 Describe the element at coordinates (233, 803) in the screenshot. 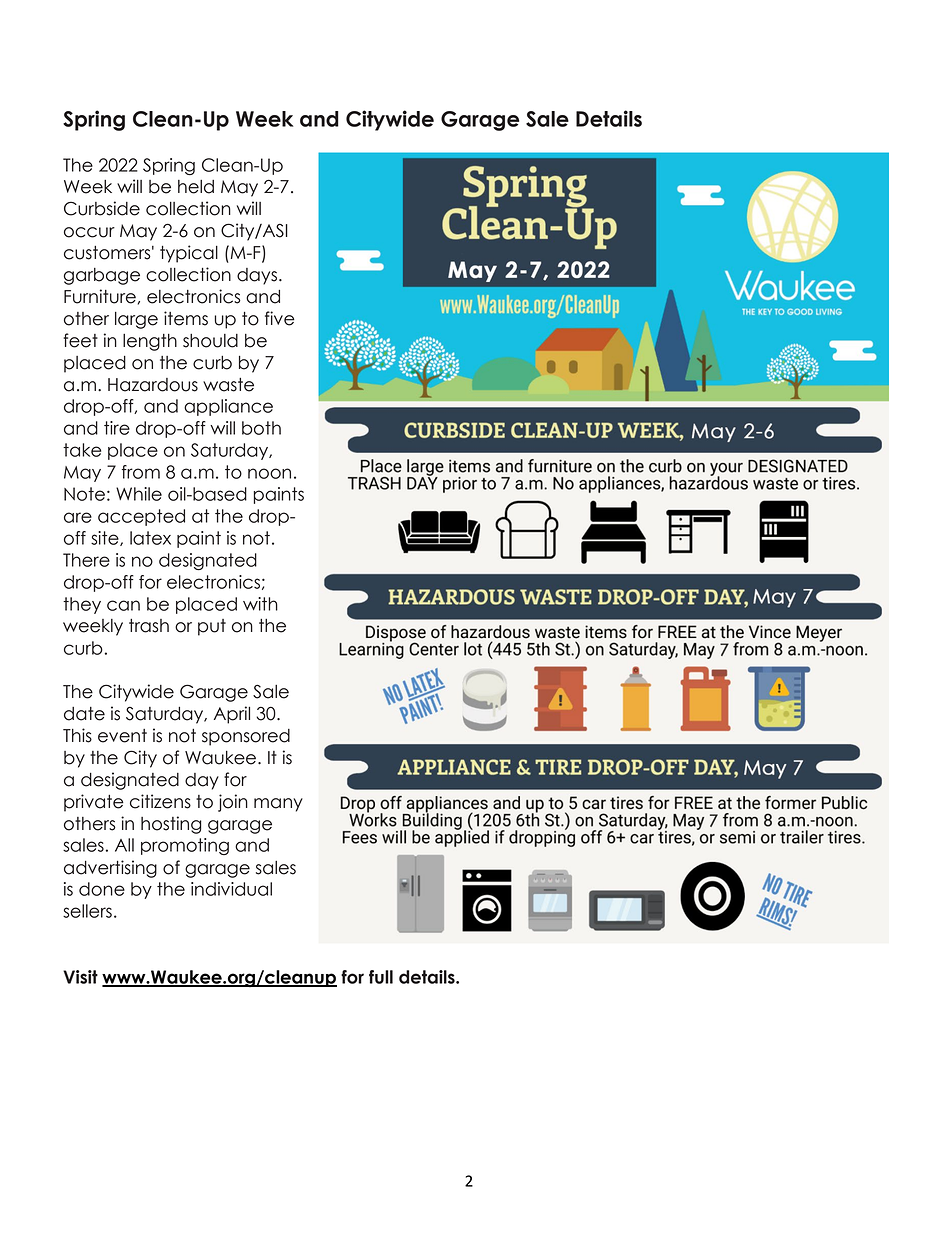

I see `join` at that location.
